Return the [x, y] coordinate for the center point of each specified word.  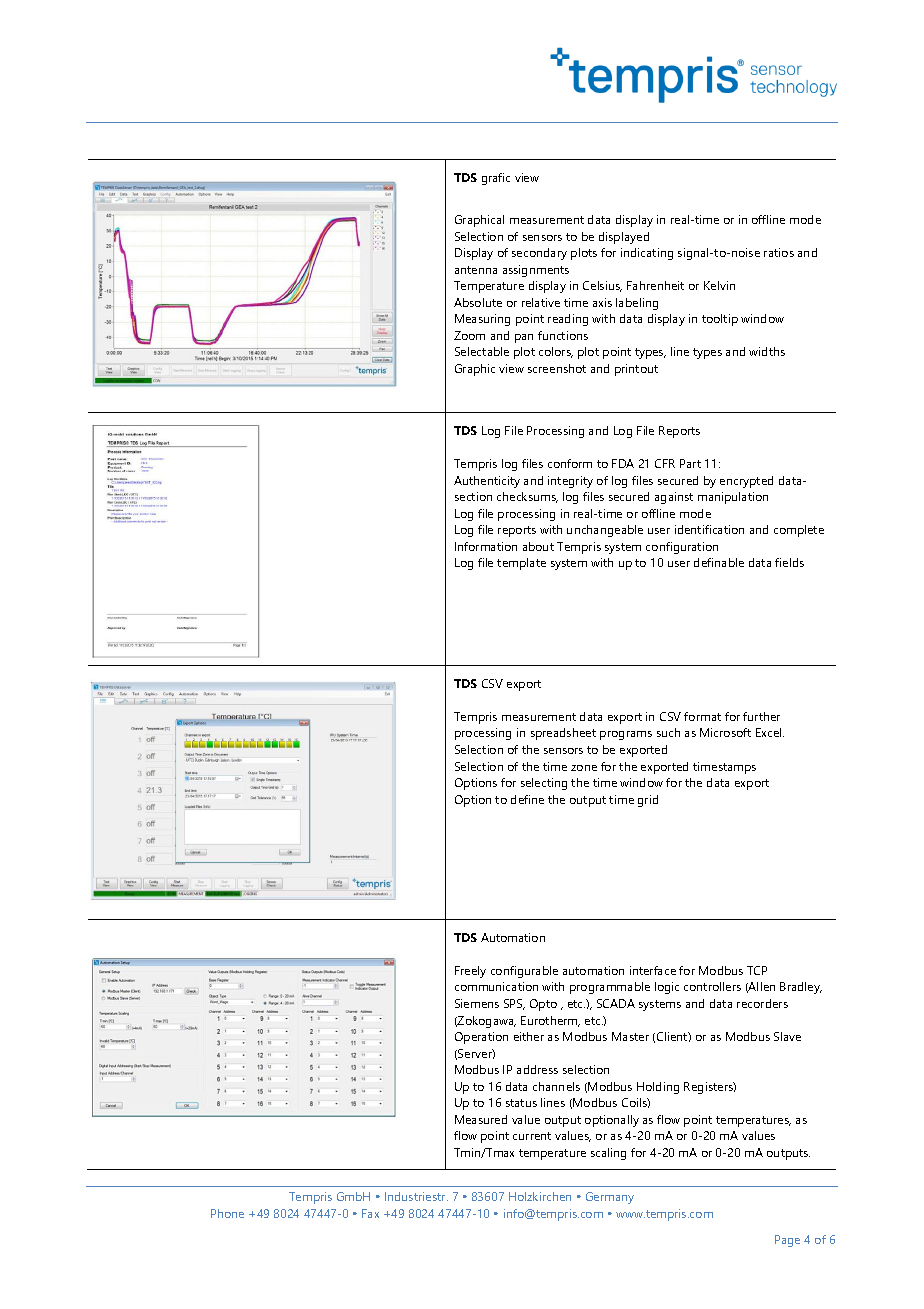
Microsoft [725, 732]
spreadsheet [563, 734]
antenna [476, 270]
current [532, 1136]
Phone [227, 1213]
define [527, 799]
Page [787, 1241]
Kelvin [719, 285]
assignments [536, 271]
